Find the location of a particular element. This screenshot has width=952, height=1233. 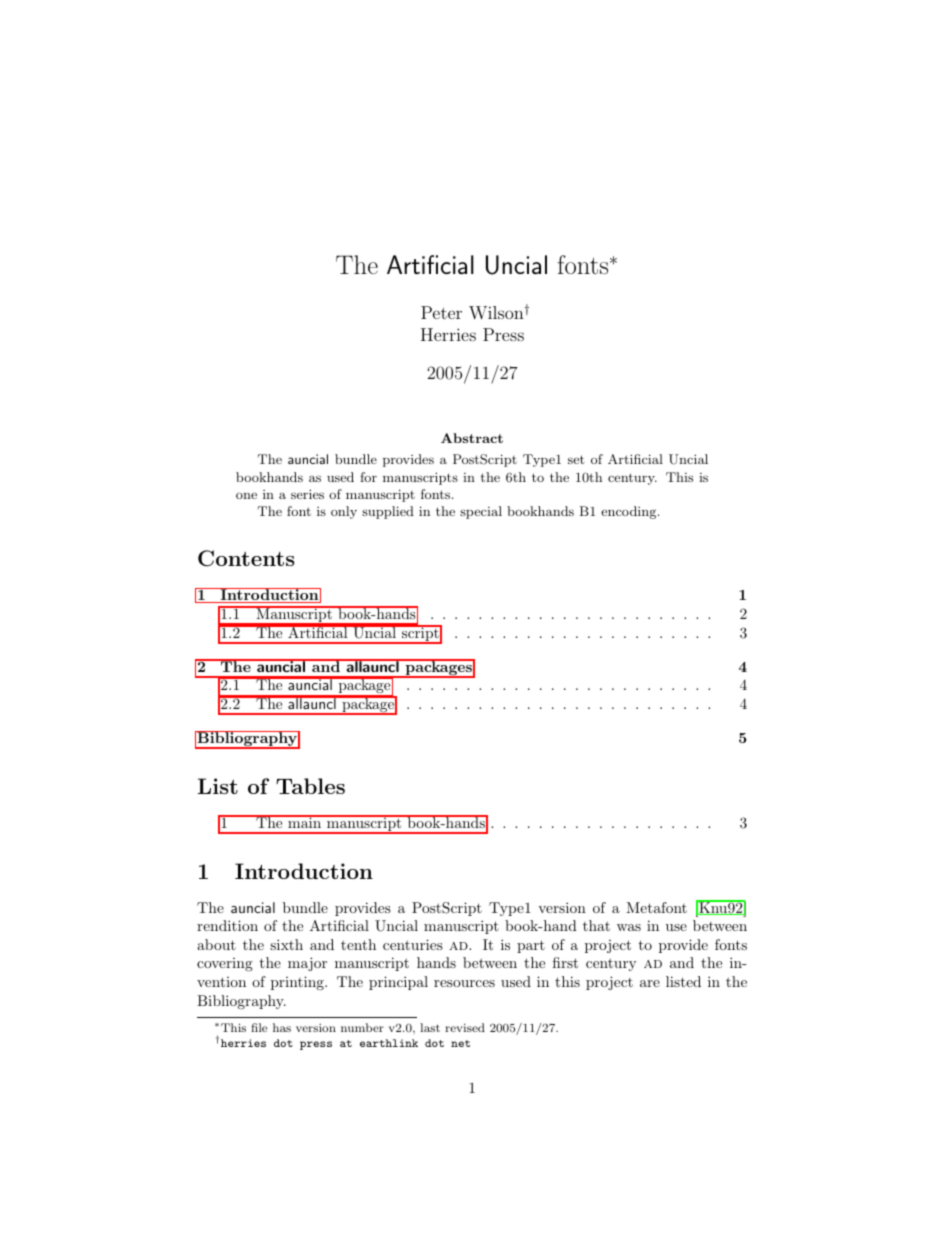

one is located at coordinates (246, 495).
